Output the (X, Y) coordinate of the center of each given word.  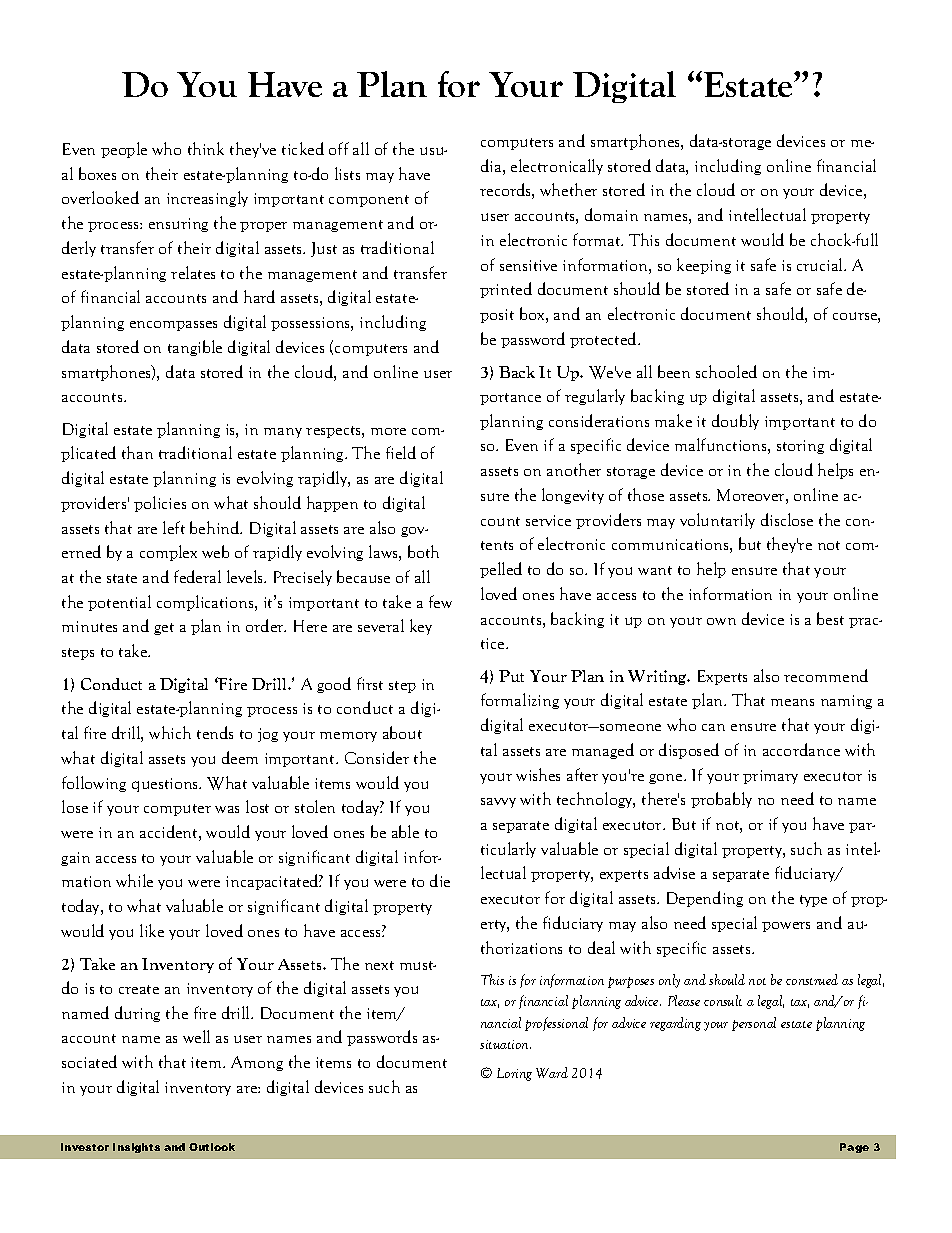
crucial (821, 264)
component (369, 201)
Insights (136, 1148)
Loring (514, 1074)
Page (854, 1148)
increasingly (207, 199)
